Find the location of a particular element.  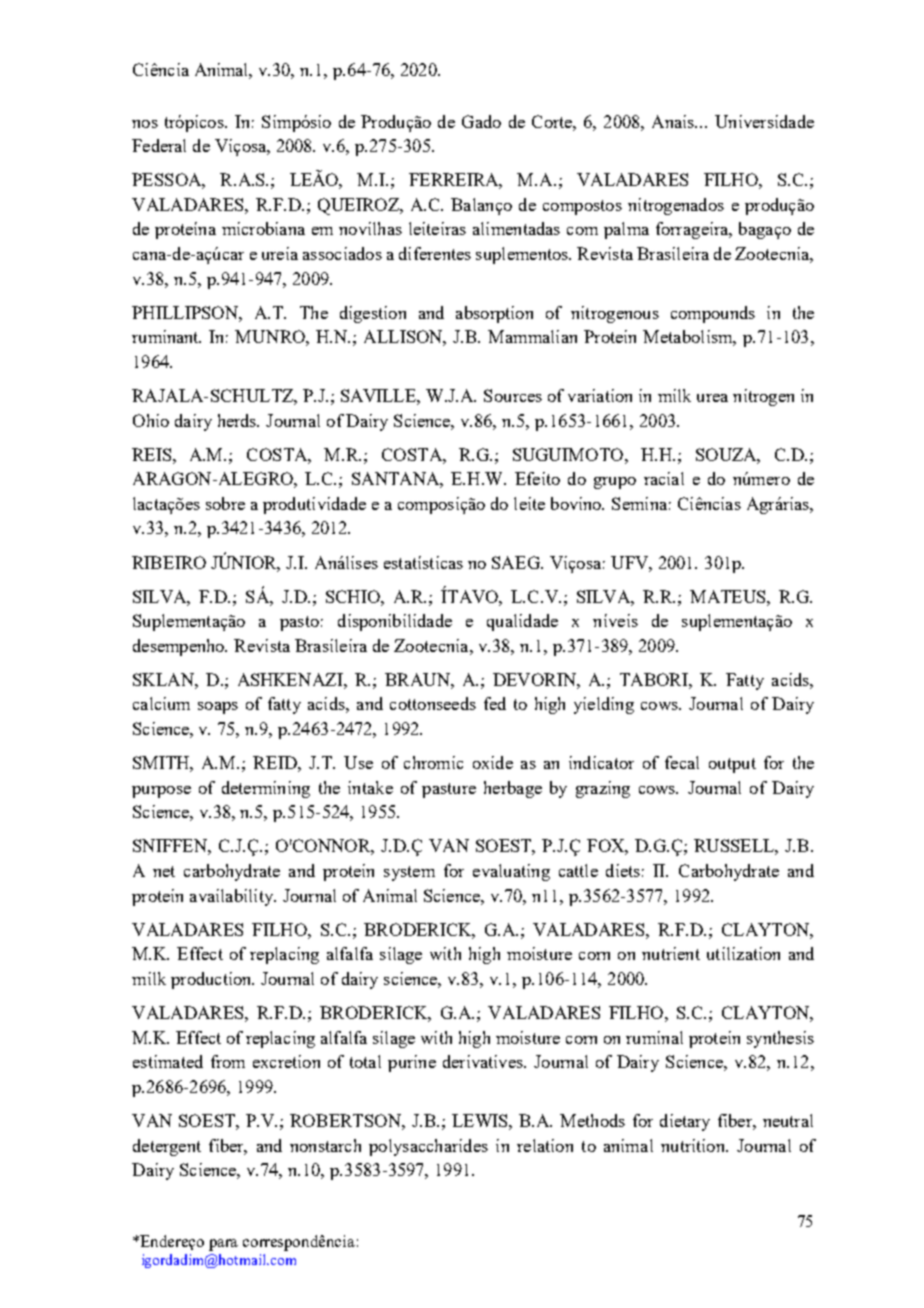

polysaccharides is located at coordinates (428, 1147).
